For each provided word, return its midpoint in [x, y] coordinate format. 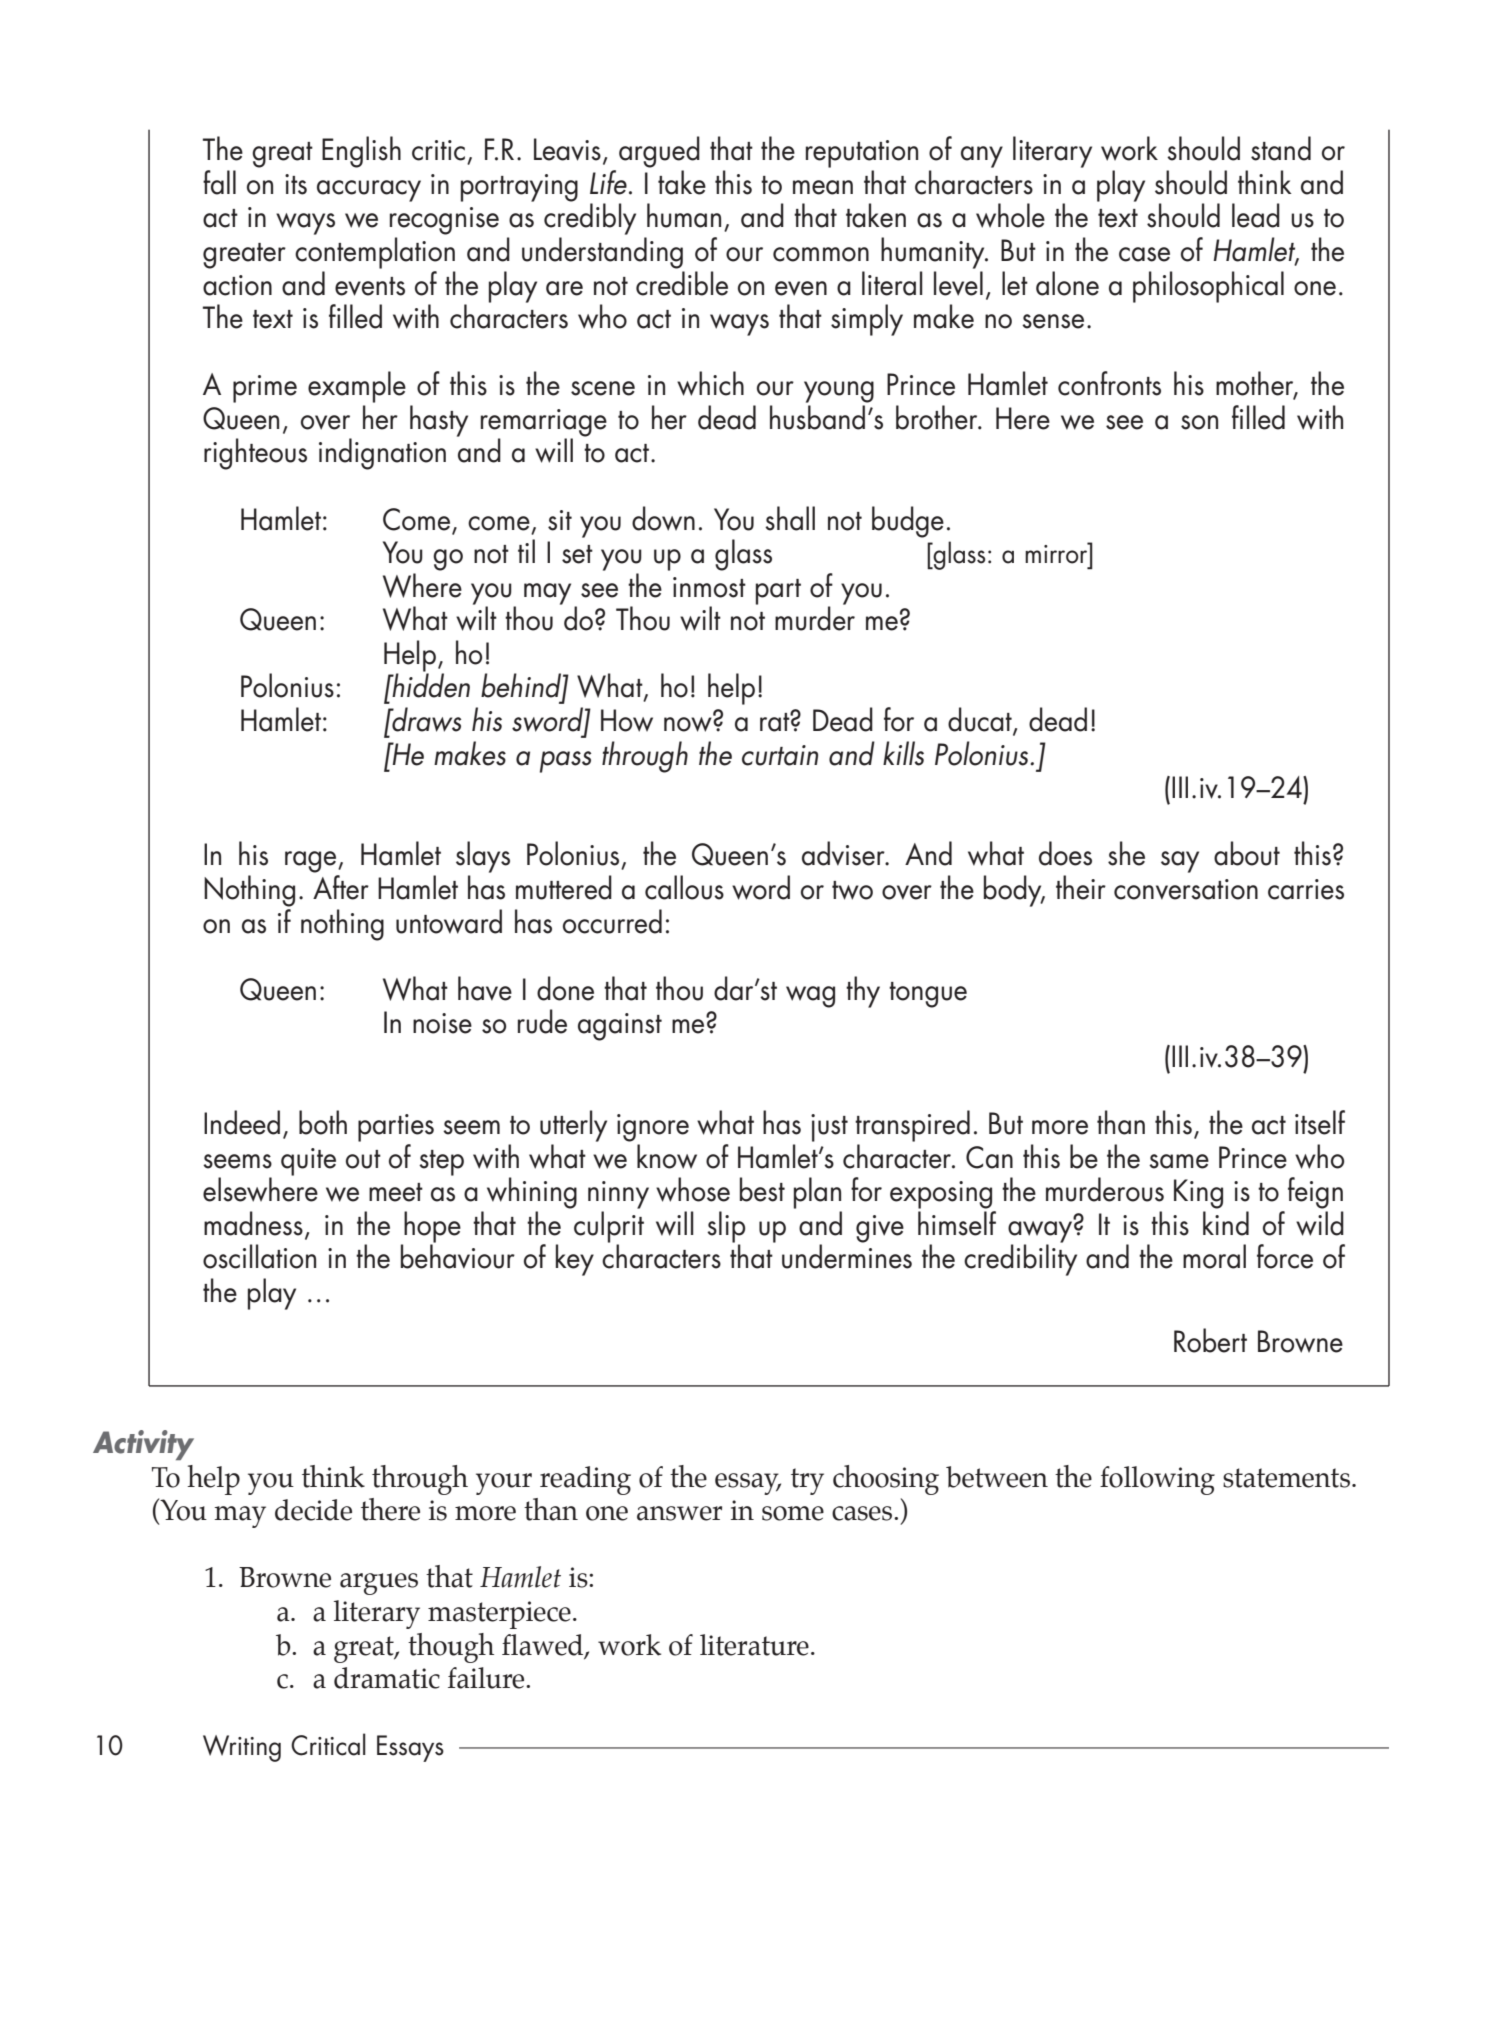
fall [219, 182]
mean [823, 187]
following [1157, 1480]
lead [1256, 215]
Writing [242, 1748]
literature [754, 1645]
